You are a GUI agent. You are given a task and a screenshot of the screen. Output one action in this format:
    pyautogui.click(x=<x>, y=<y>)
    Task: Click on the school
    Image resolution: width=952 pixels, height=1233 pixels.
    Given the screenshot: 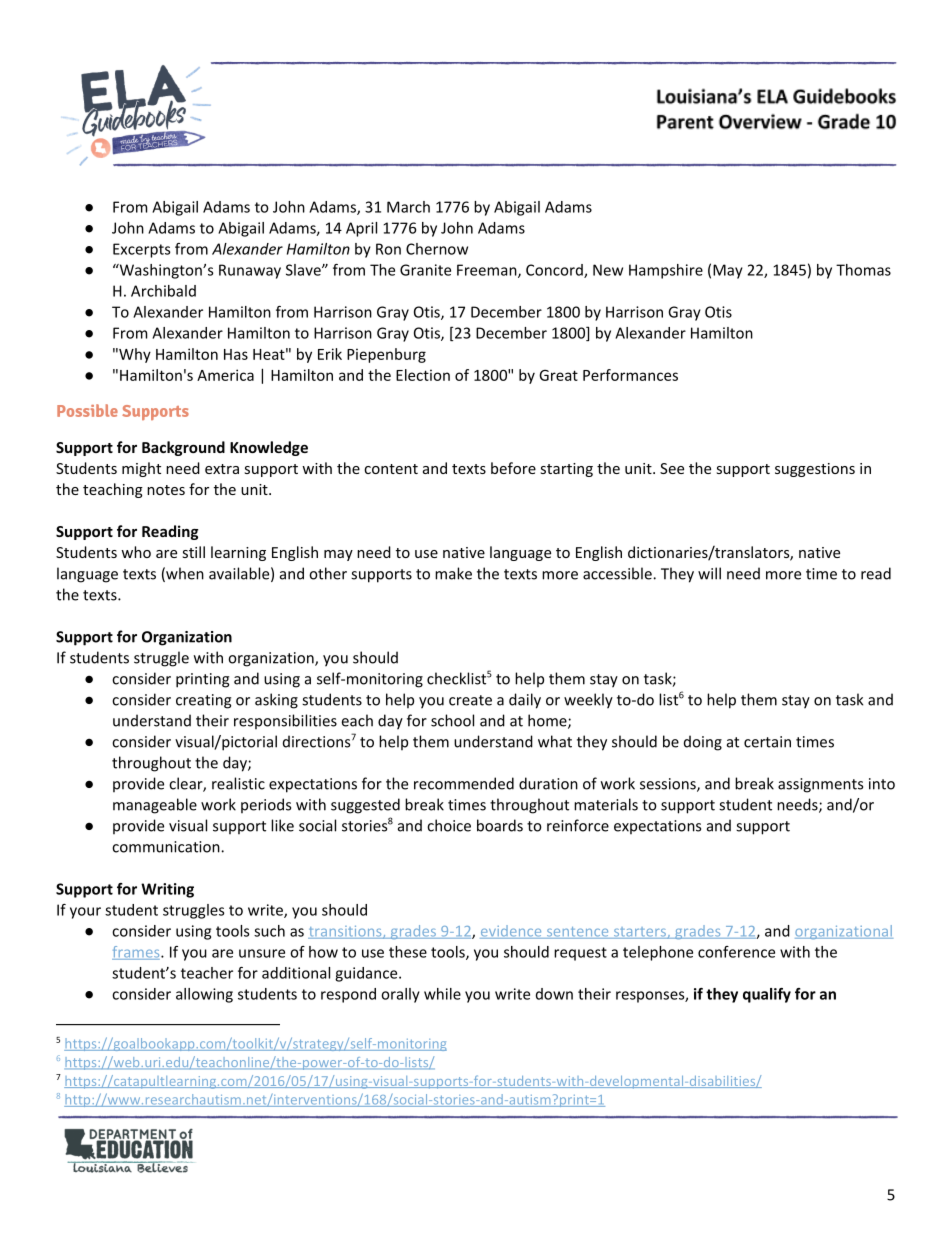 What is the action you would take?
    pyautogui.click(x=452, y=720)
